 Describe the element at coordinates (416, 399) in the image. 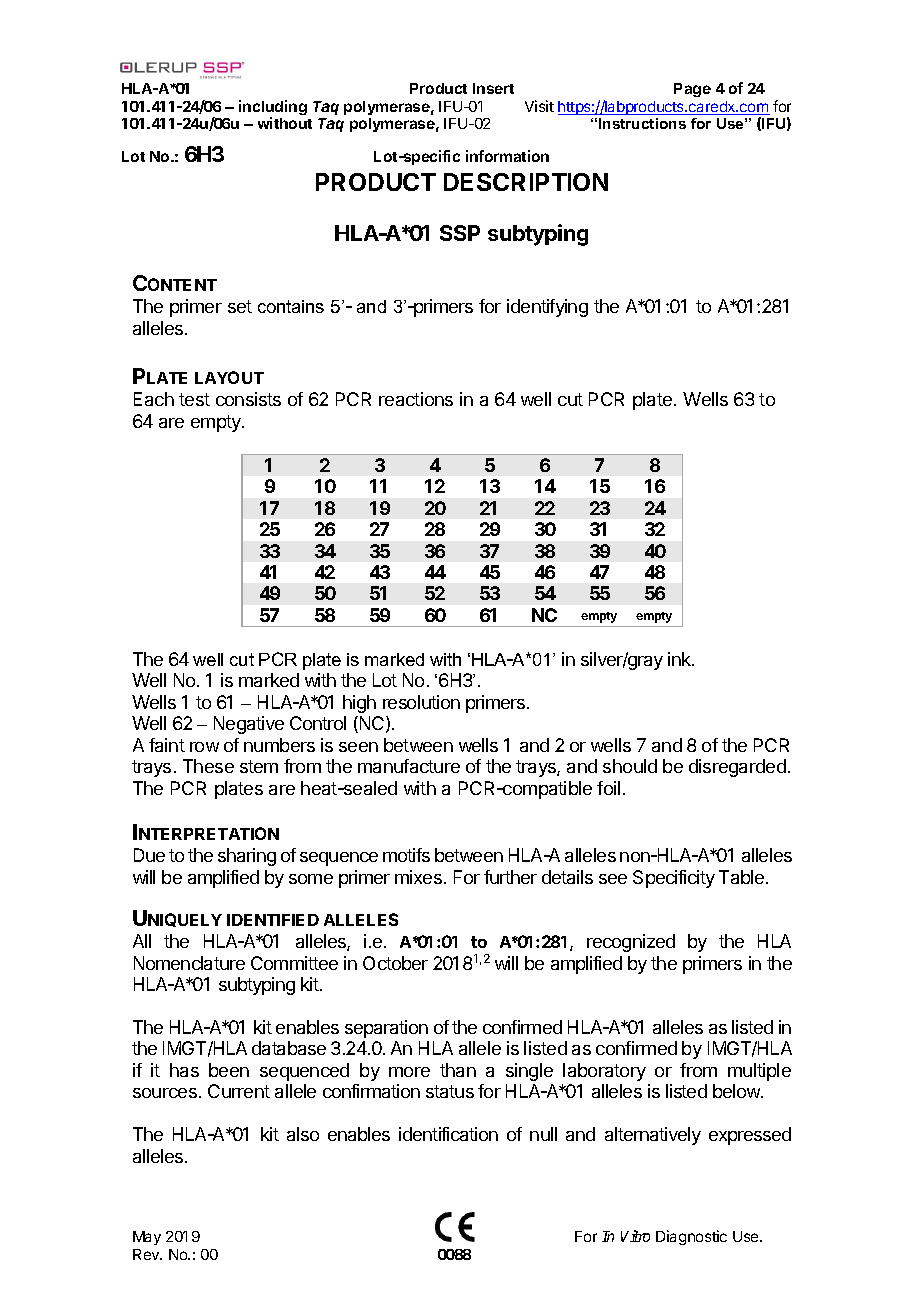

I see `reactions` at that location.
